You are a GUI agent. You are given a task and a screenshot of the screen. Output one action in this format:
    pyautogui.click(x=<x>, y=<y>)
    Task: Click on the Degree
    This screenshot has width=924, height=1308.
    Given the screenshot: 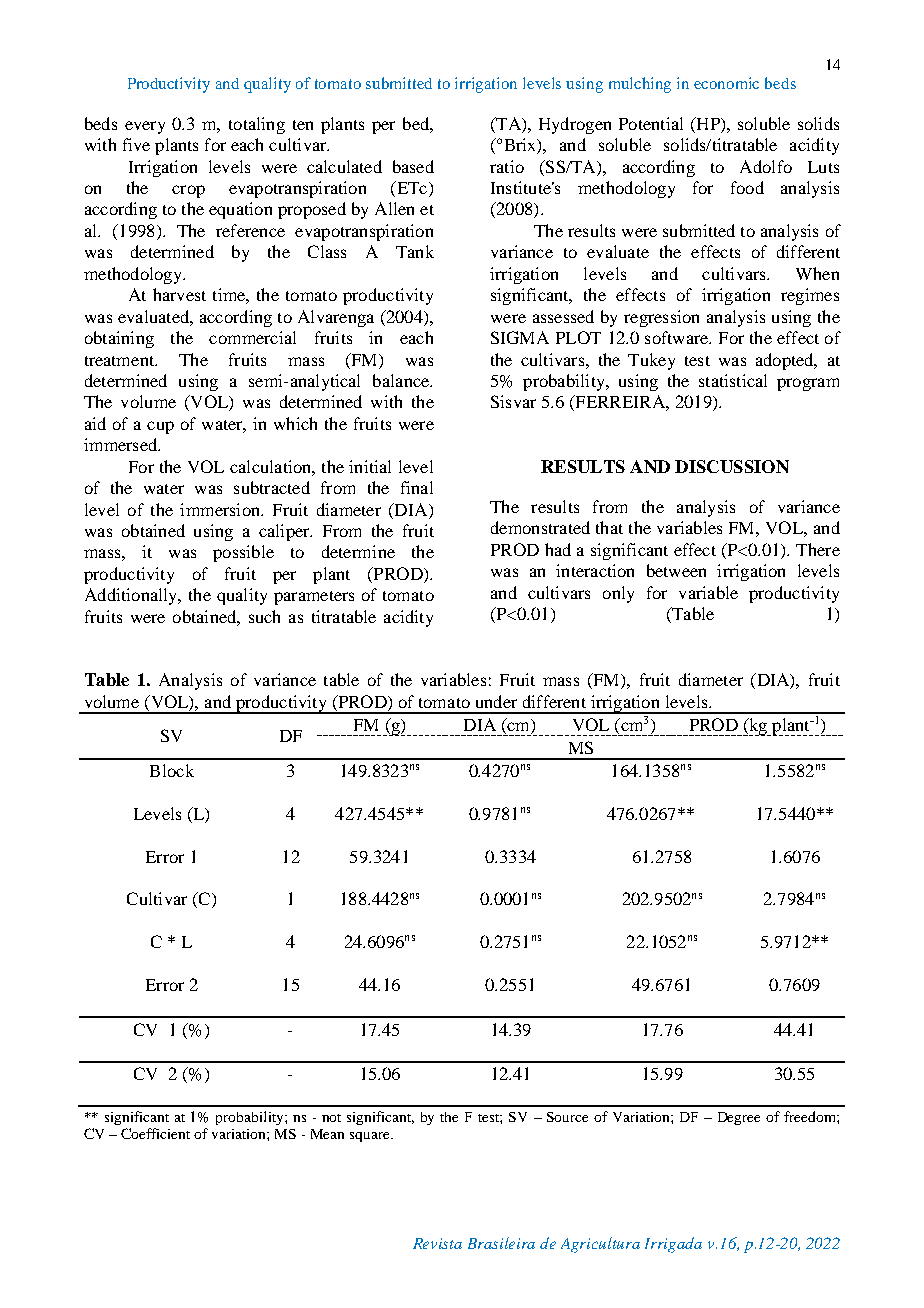 What is the action you would take?
    pyautogui.click(x=739, y=1118)
